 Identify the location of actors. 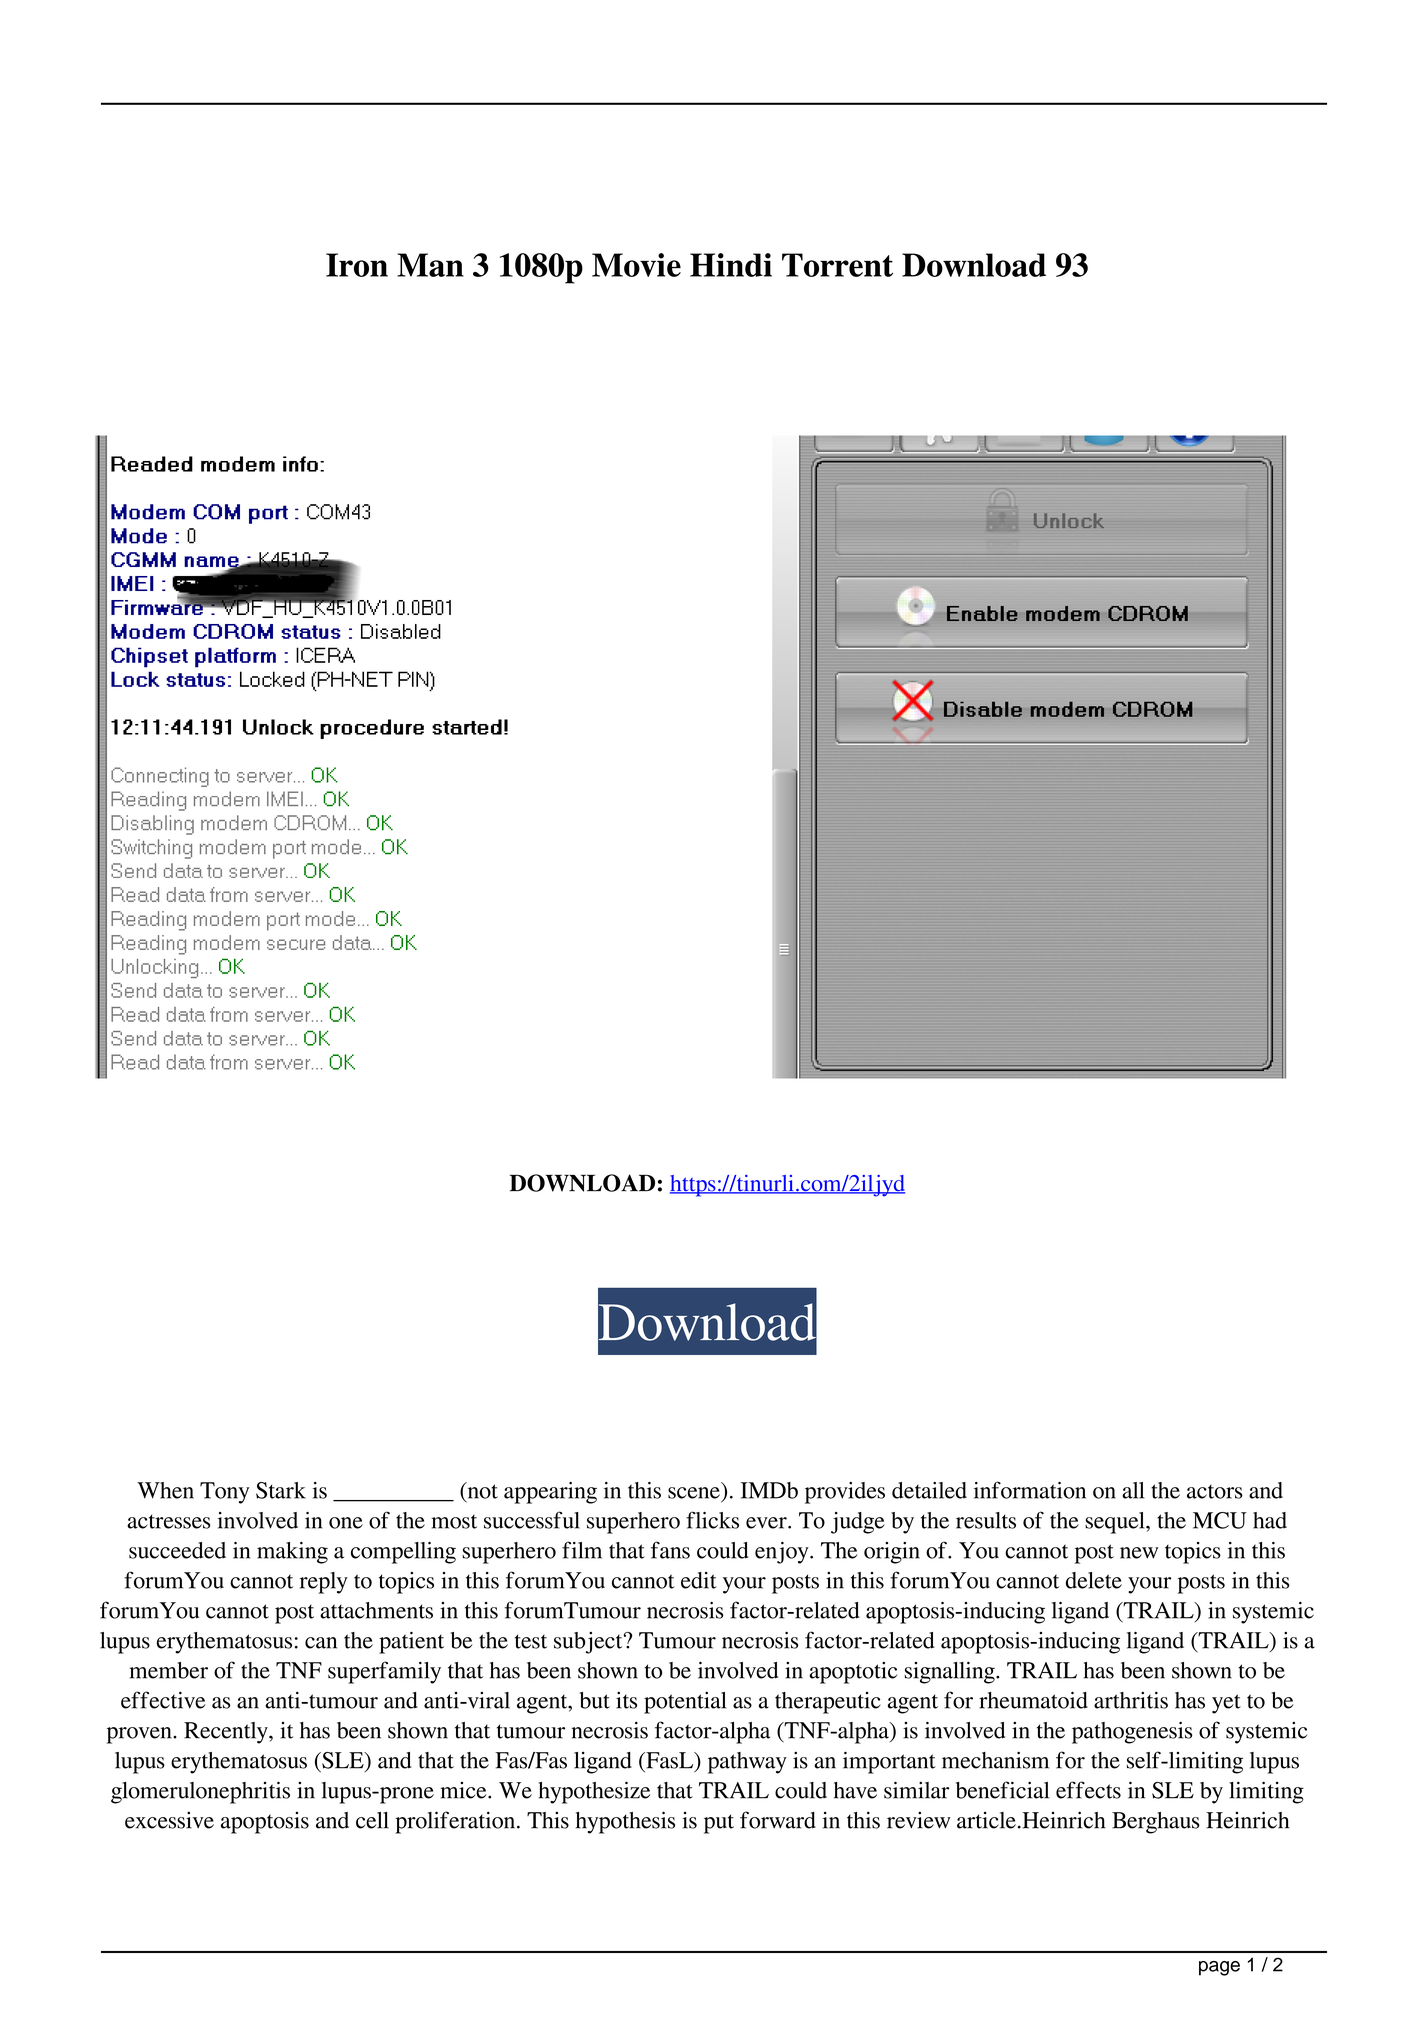
(1215, 1492).
